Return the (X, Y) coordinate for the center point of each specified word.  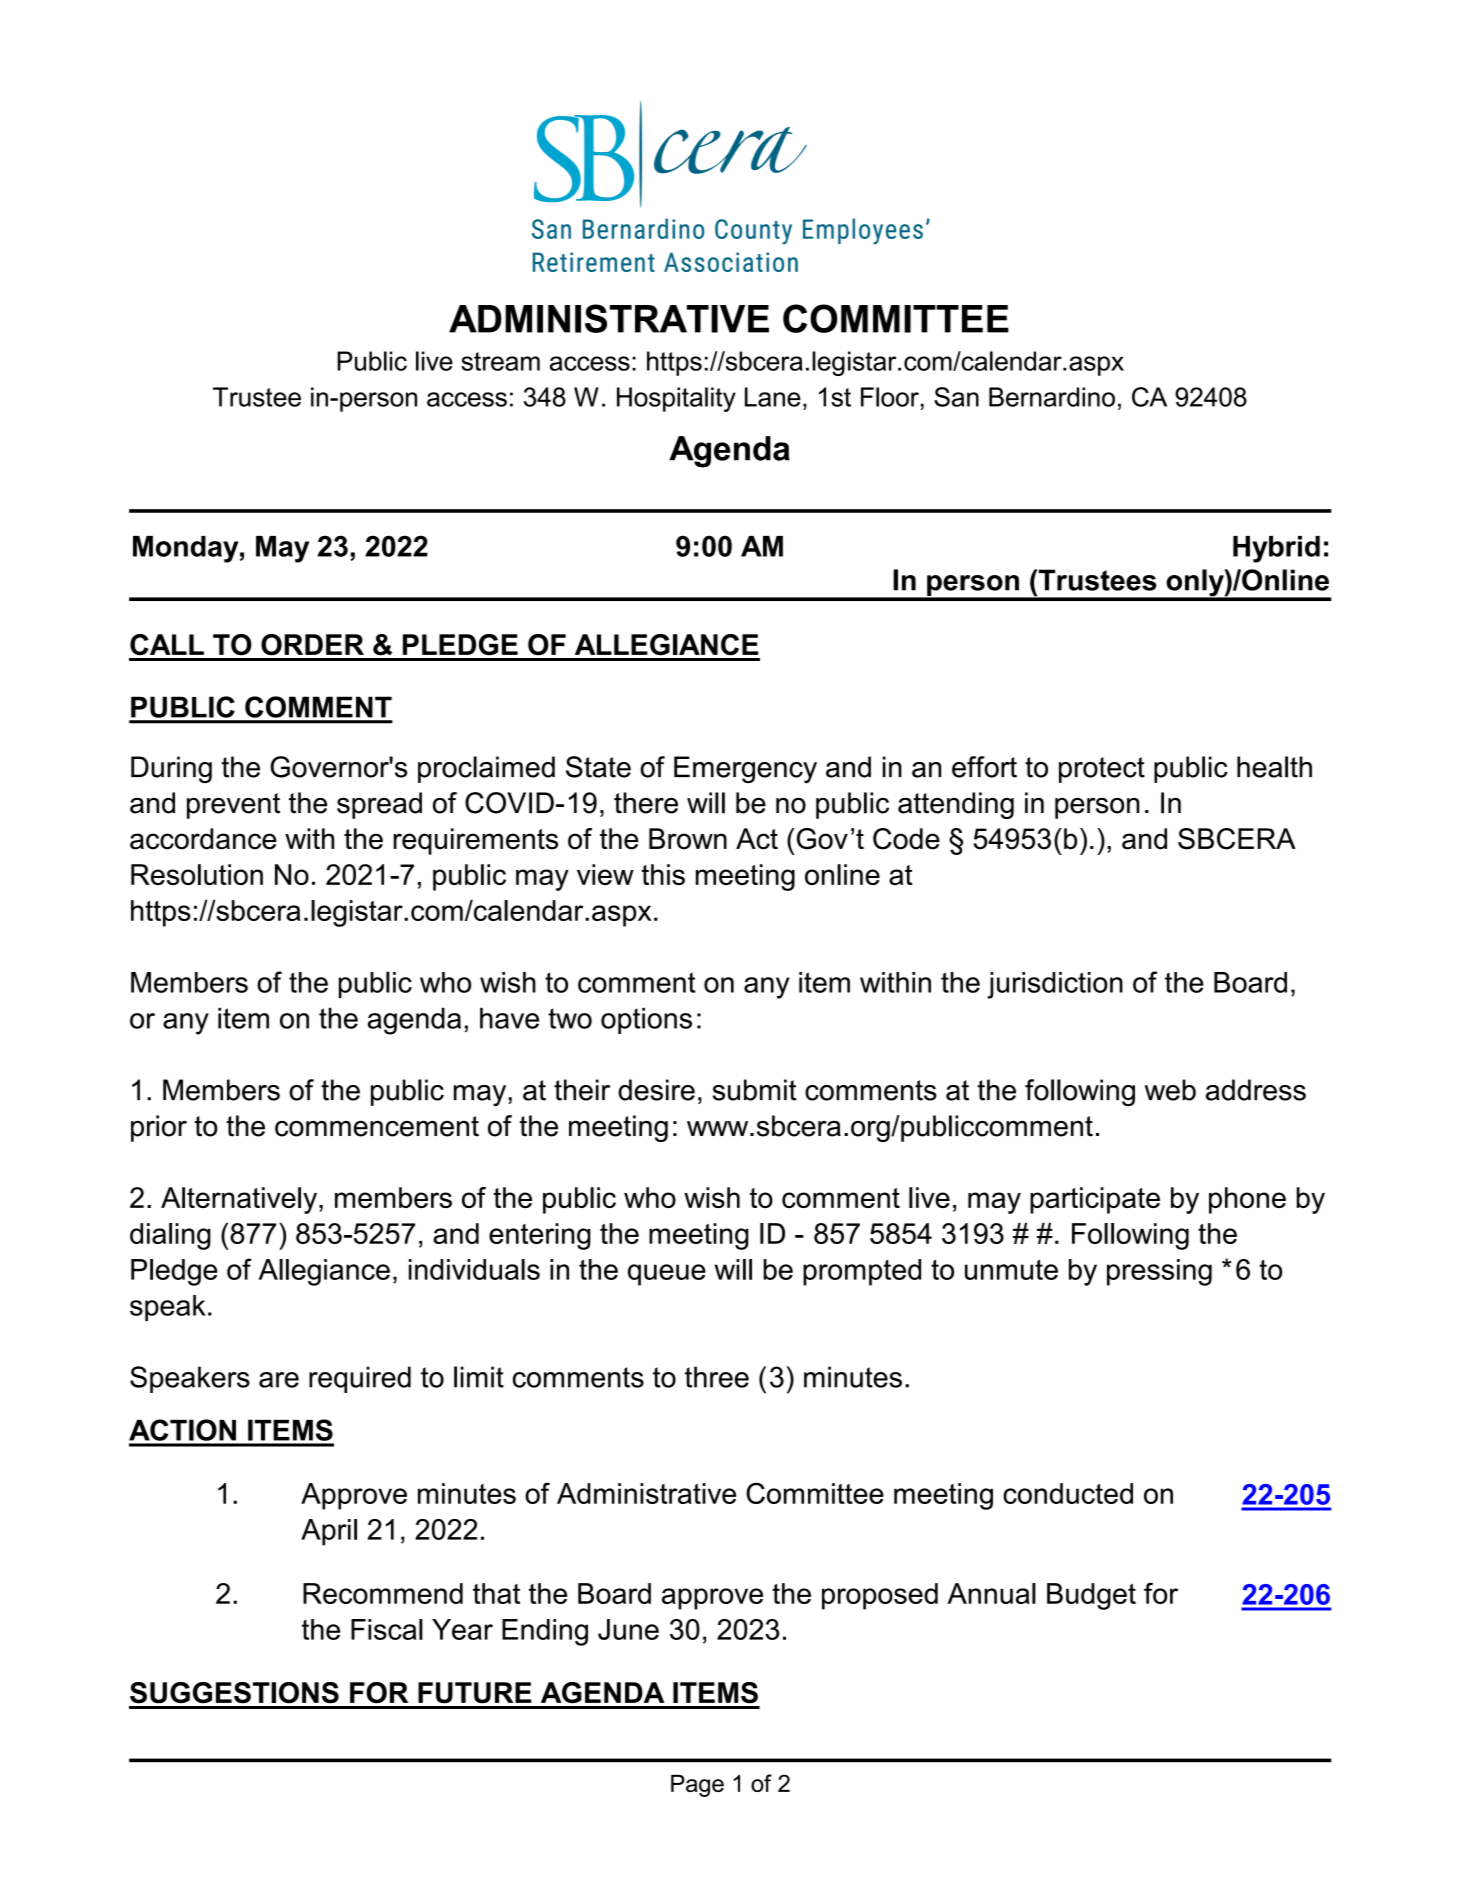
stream (500, 361)
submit (755, 1090)
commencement (377, 1126)
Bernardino (1052, 397)
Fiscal (387, 1629)
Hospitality (676, 399)
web (1170, 1090)
